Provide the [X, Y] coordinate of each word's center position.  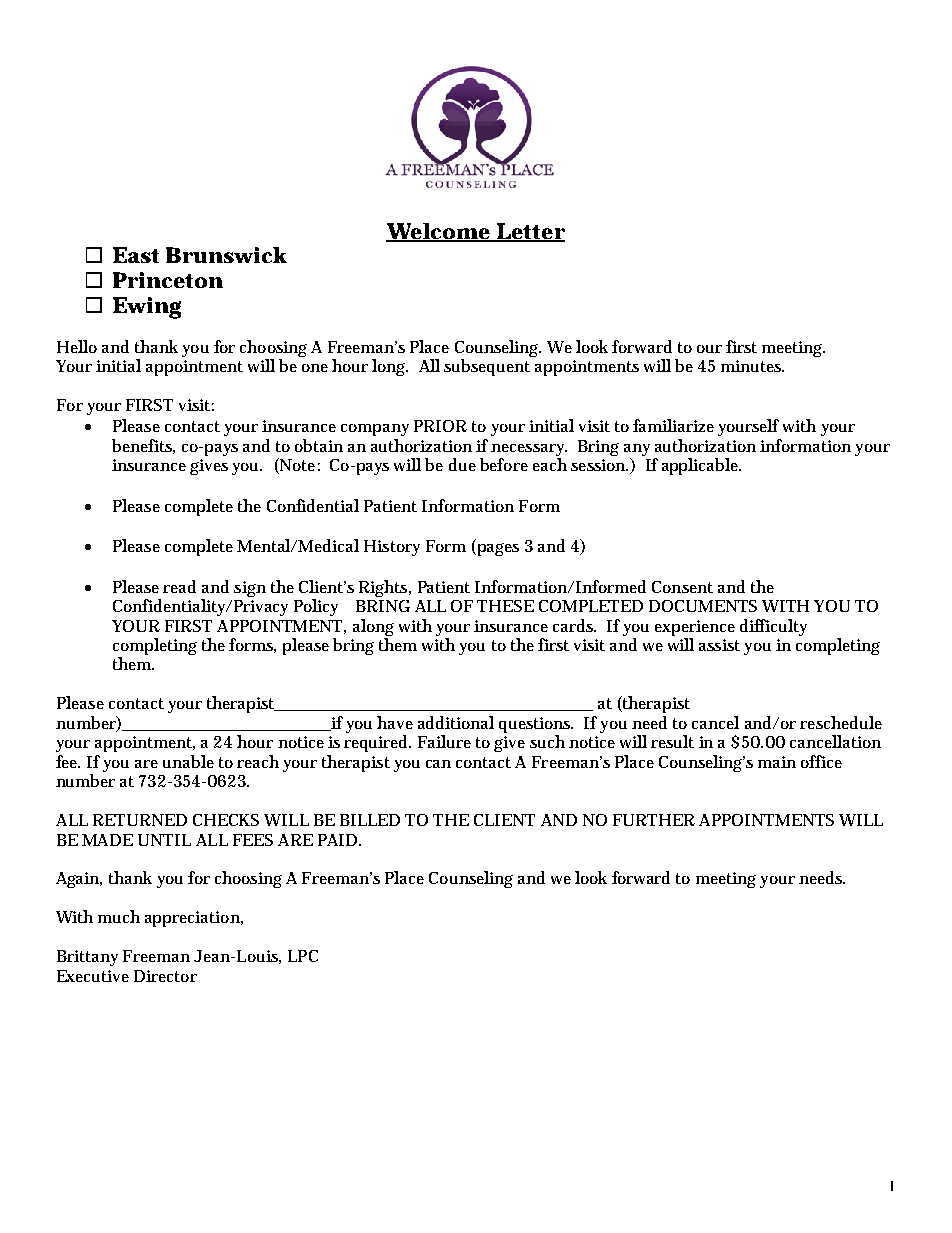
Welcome [439, 232]
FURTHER [654, 820]
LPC [303, 956]
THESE [505, 606]
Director [165, 976]
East [136, 255]
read [179, 586]
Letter [530, 232]
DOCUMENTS [703, 606]
